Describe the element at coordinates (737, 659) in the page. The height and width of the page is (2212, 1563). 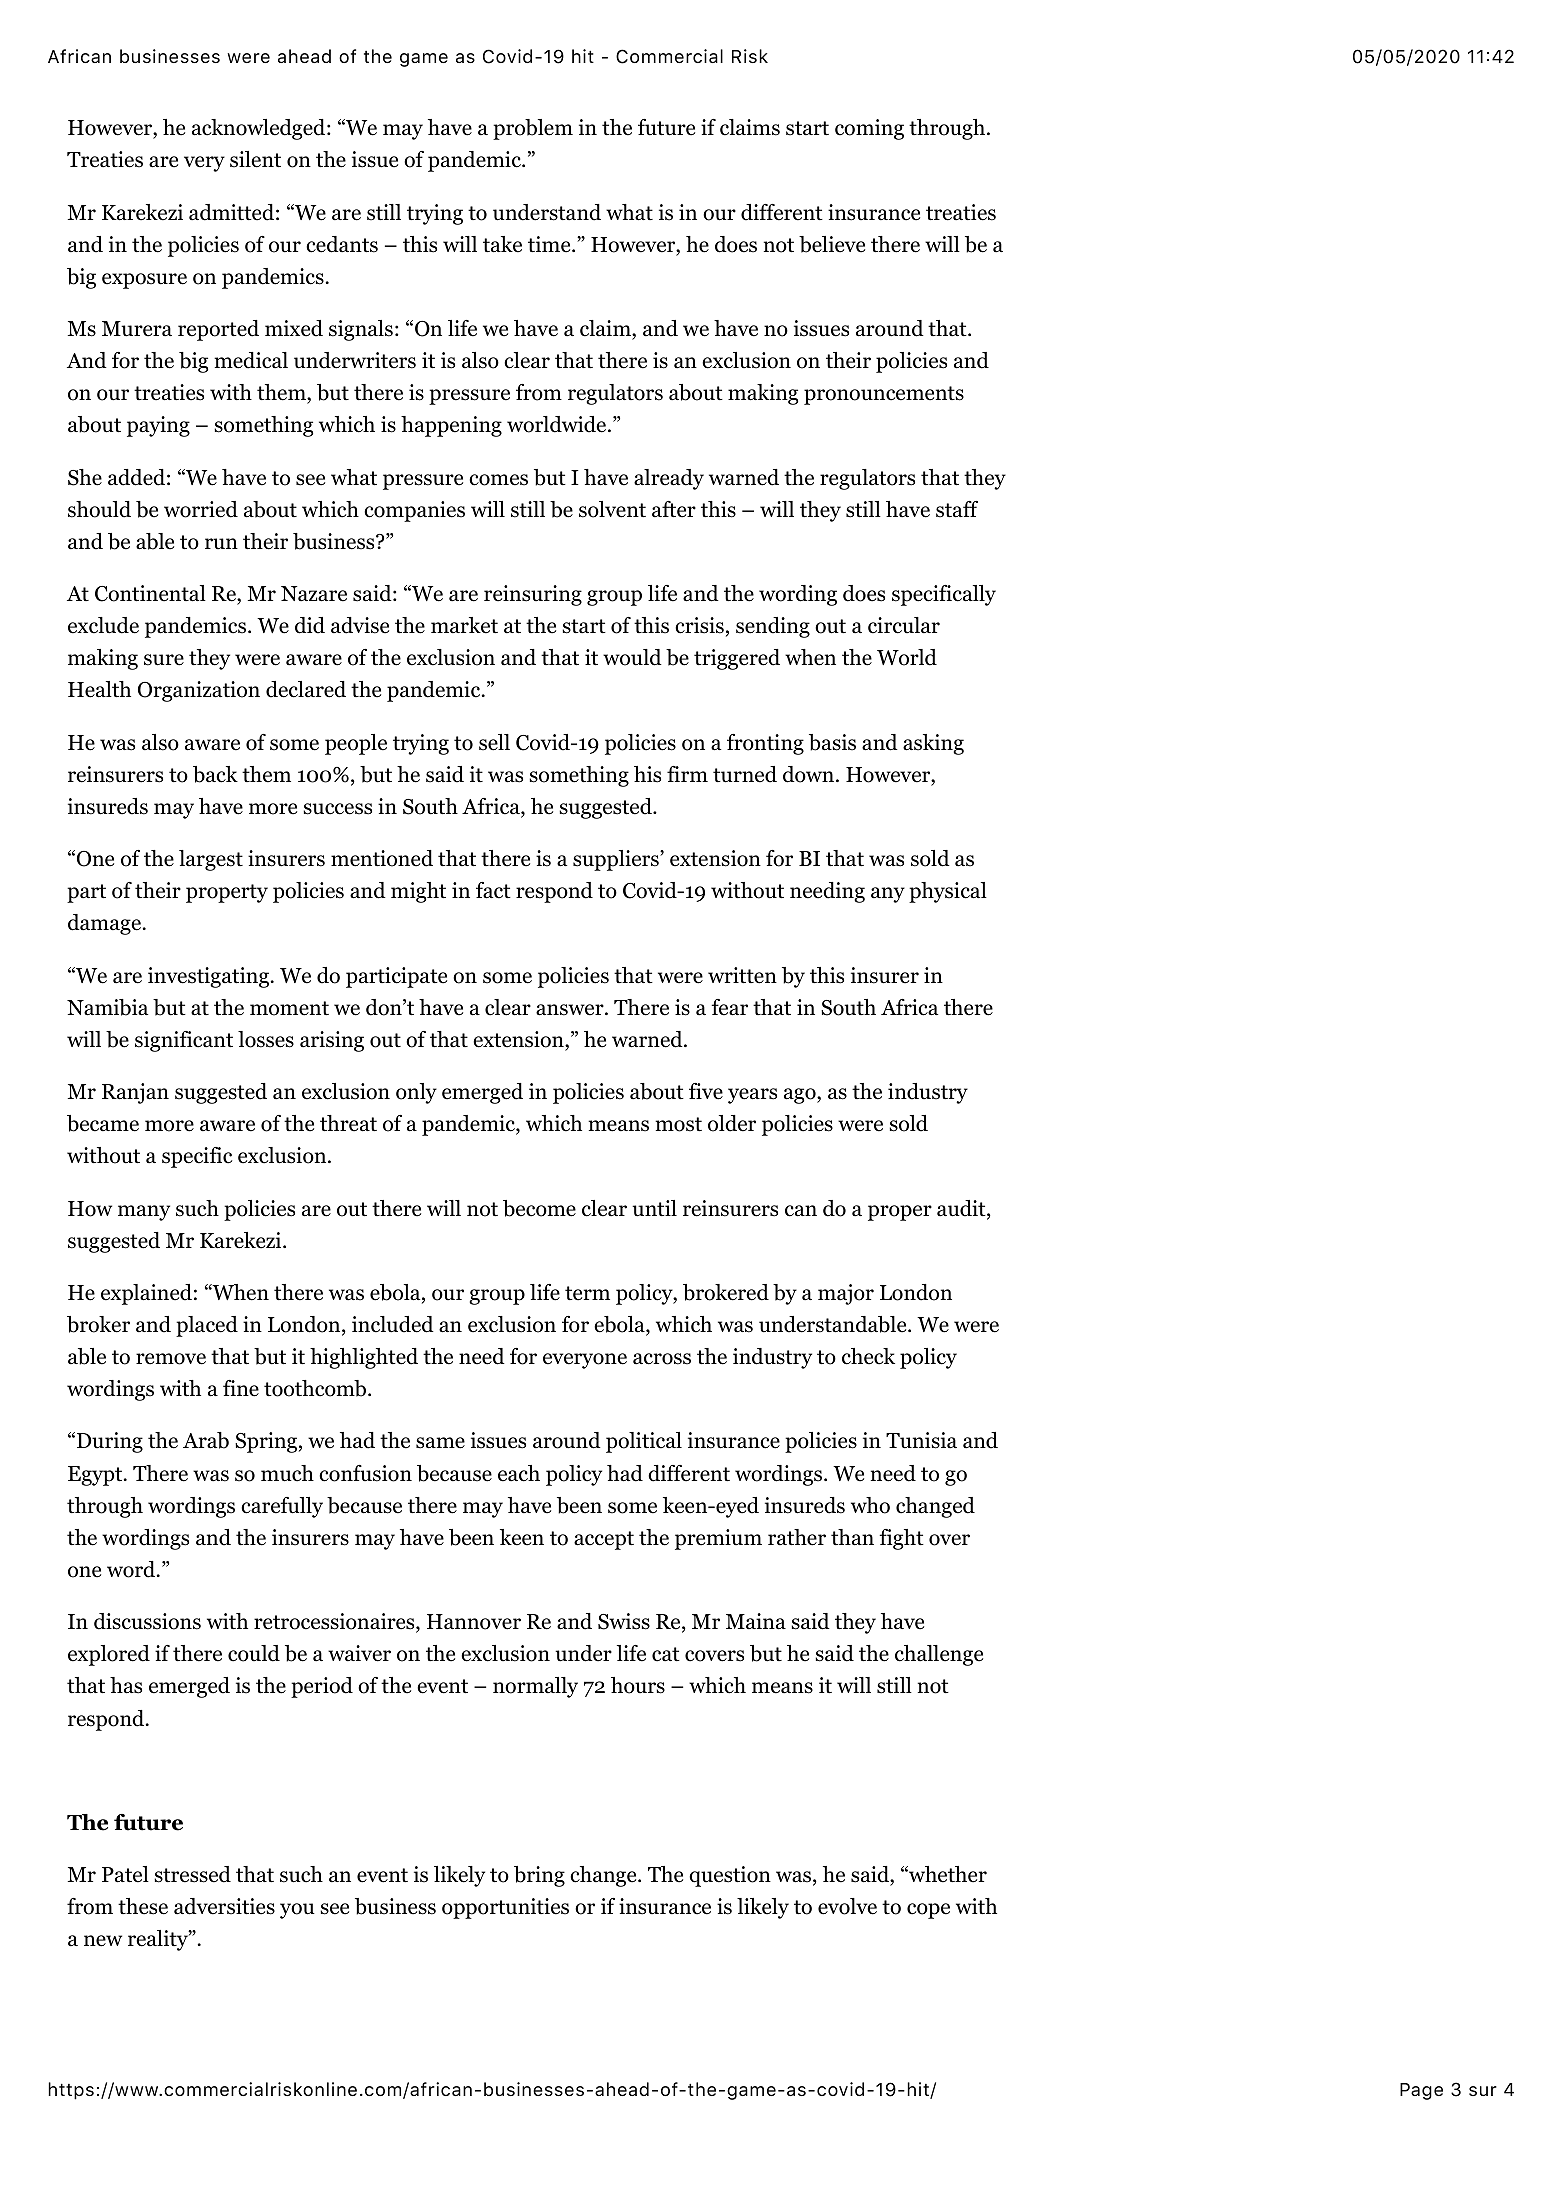
I see `triggered` at that location.
